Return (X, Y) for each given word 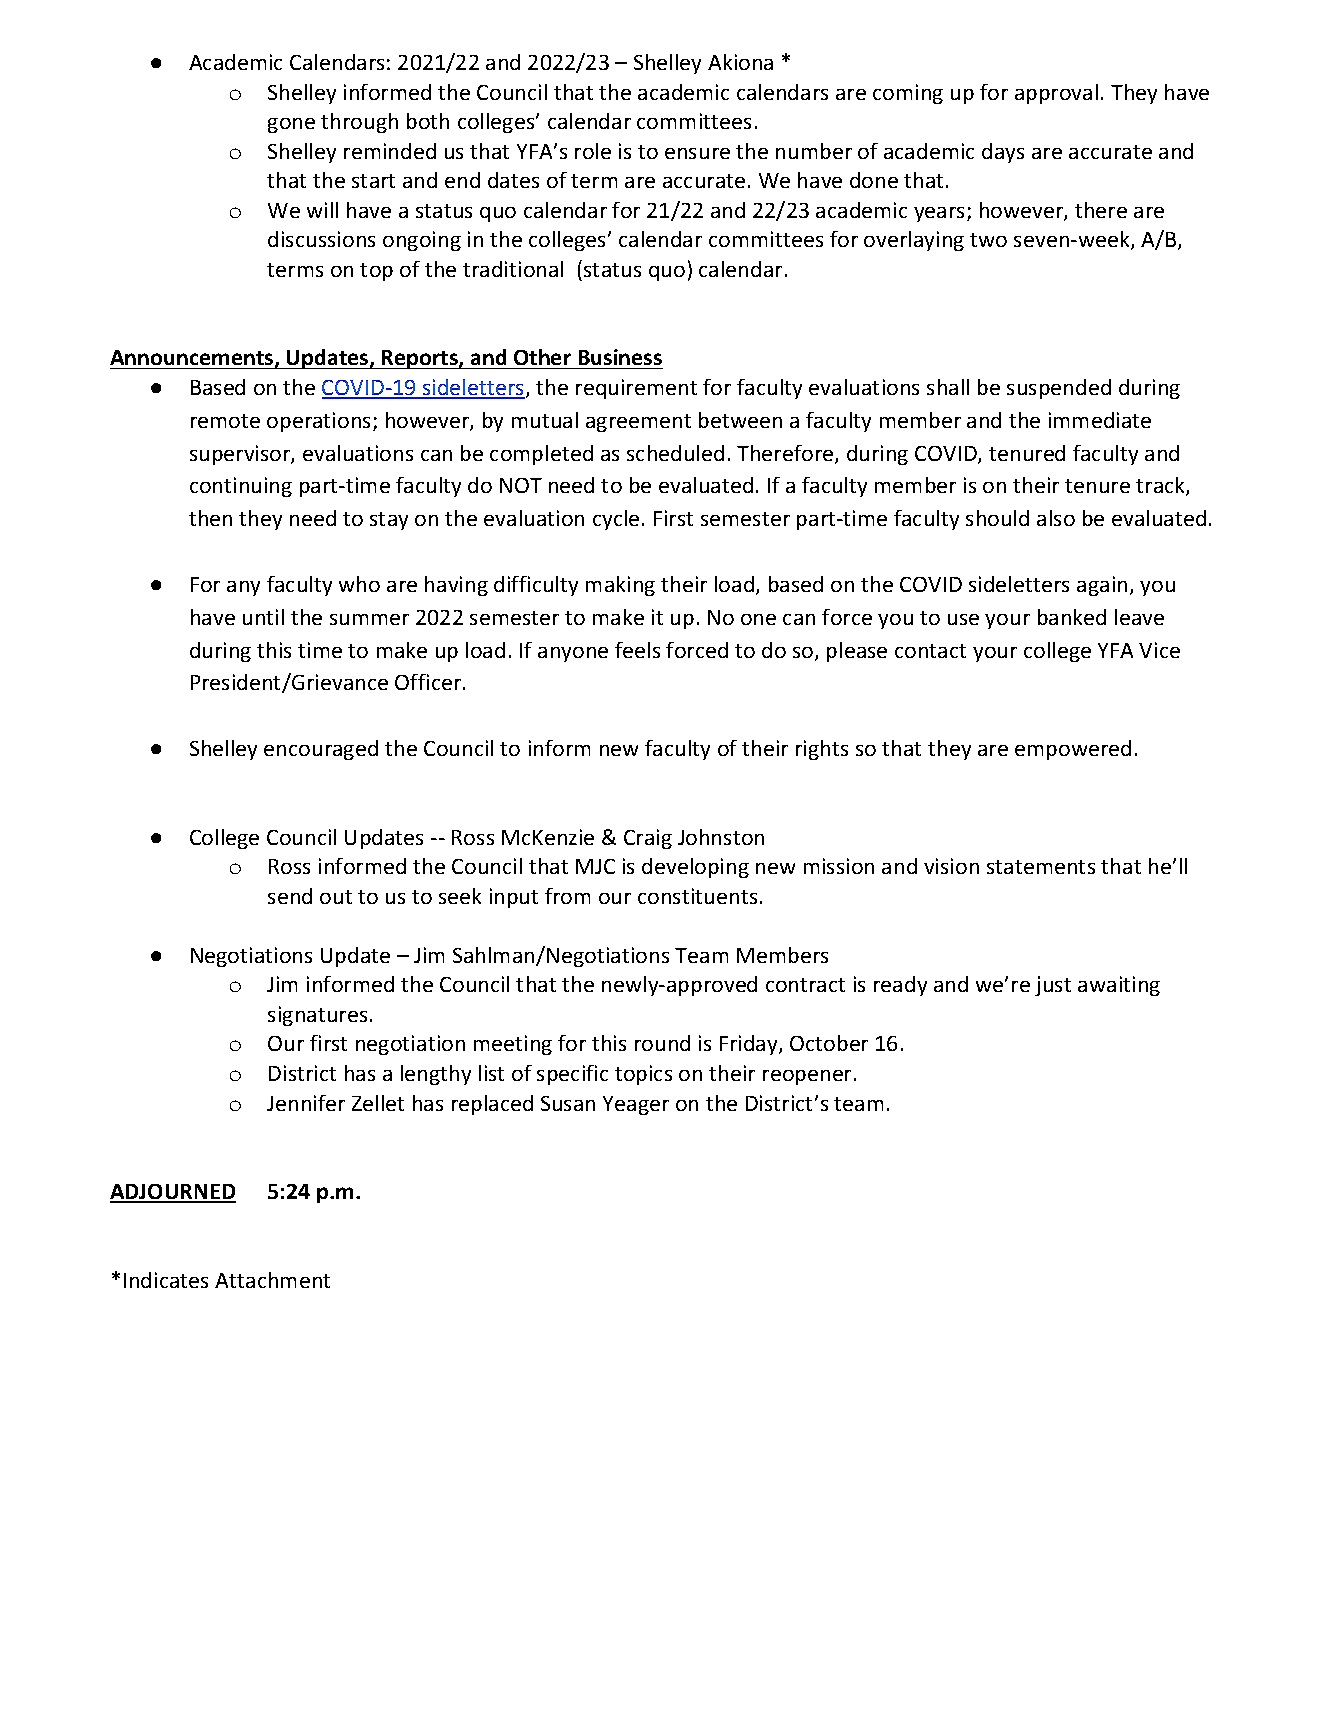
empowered (1073, 750)
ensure (697, 153)
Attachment (272, 1280)
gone (291, 125)
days (1003, 153)
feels (637, 650)
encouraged (321, 750)
